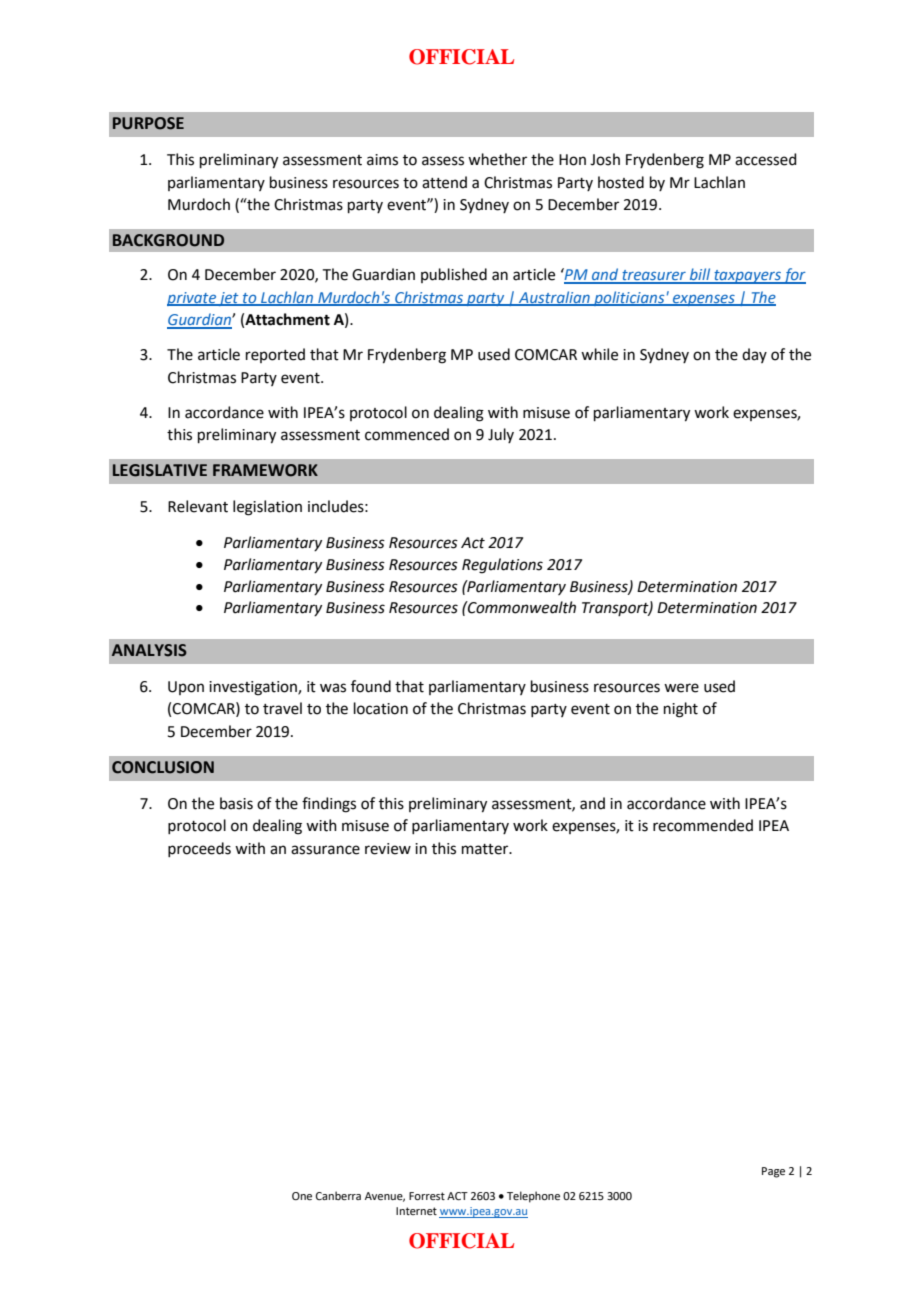 This screenshot has height=1308, width=924. What do you see at coordinates (501, 435) in the screenshot?
I see `July` at bounding box center [501, 435].
